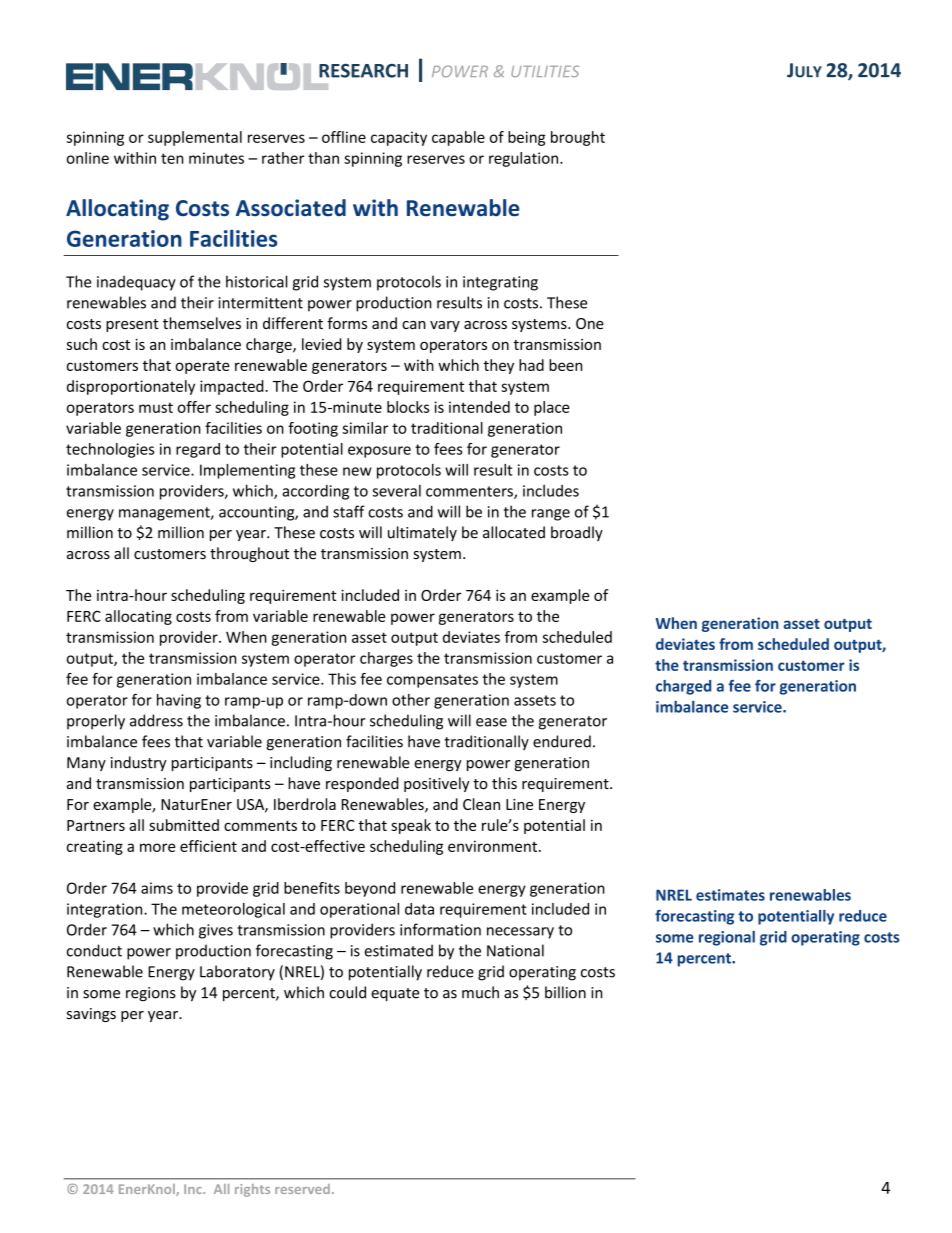  I want to click on having, so click(179, 701).
